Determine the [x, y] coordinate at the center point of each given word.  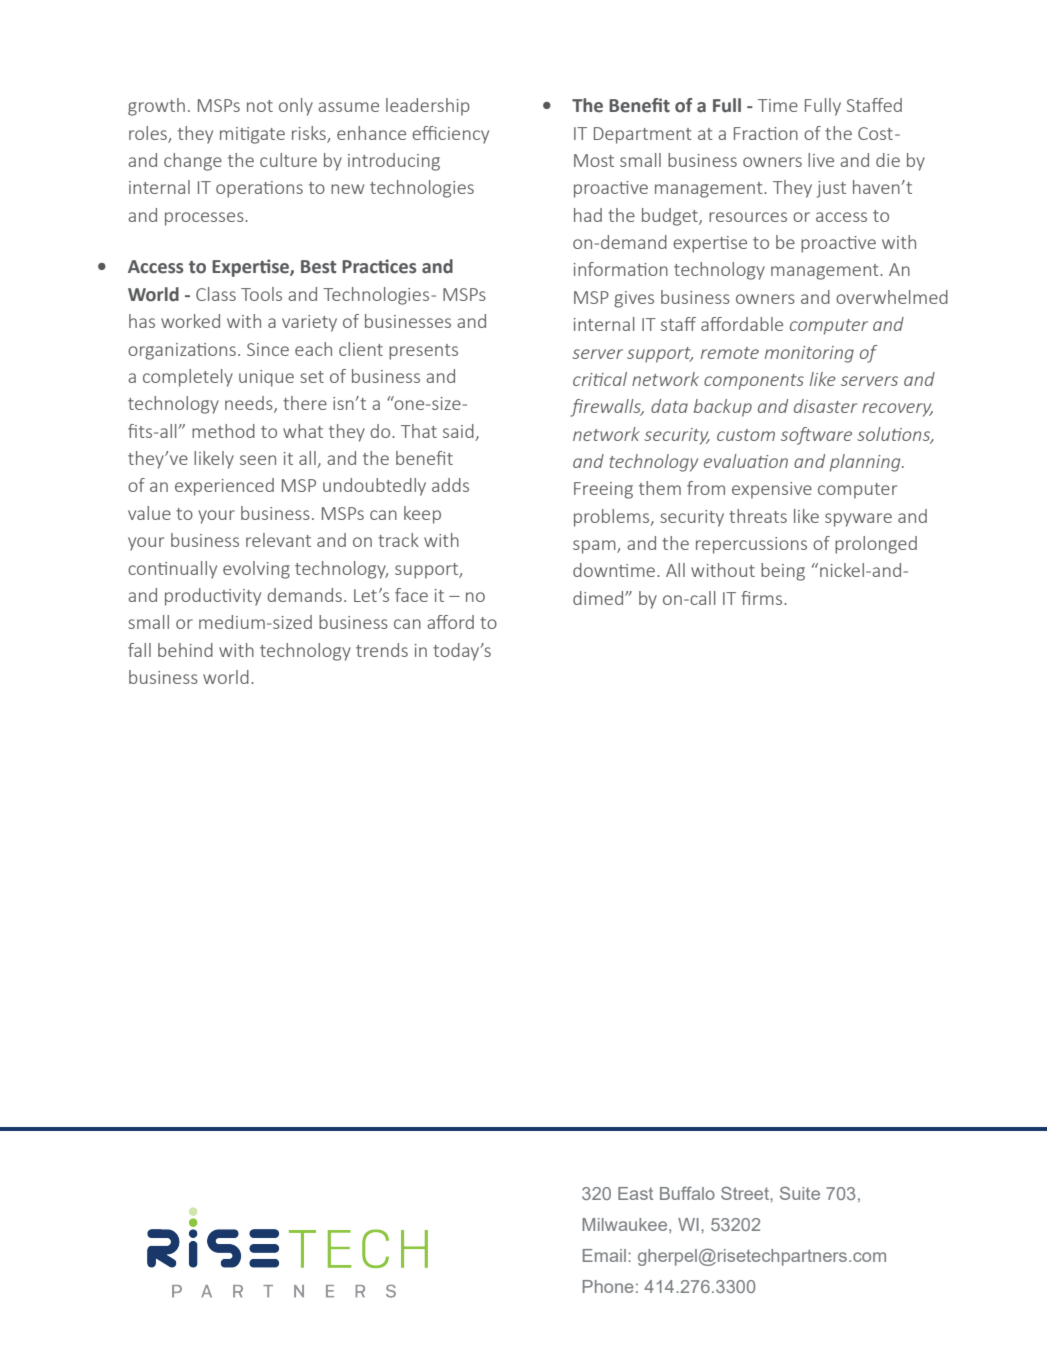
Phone [608, 1286]
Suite [800, 1193]
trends [382, 650]
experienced [224, 487]
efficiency [450, 135]
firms [763, 598]
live [821, 160]
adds [450, 485]
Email [604, 1255]
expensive [772, 490]
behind [185, 650]
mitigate [252, 135]
